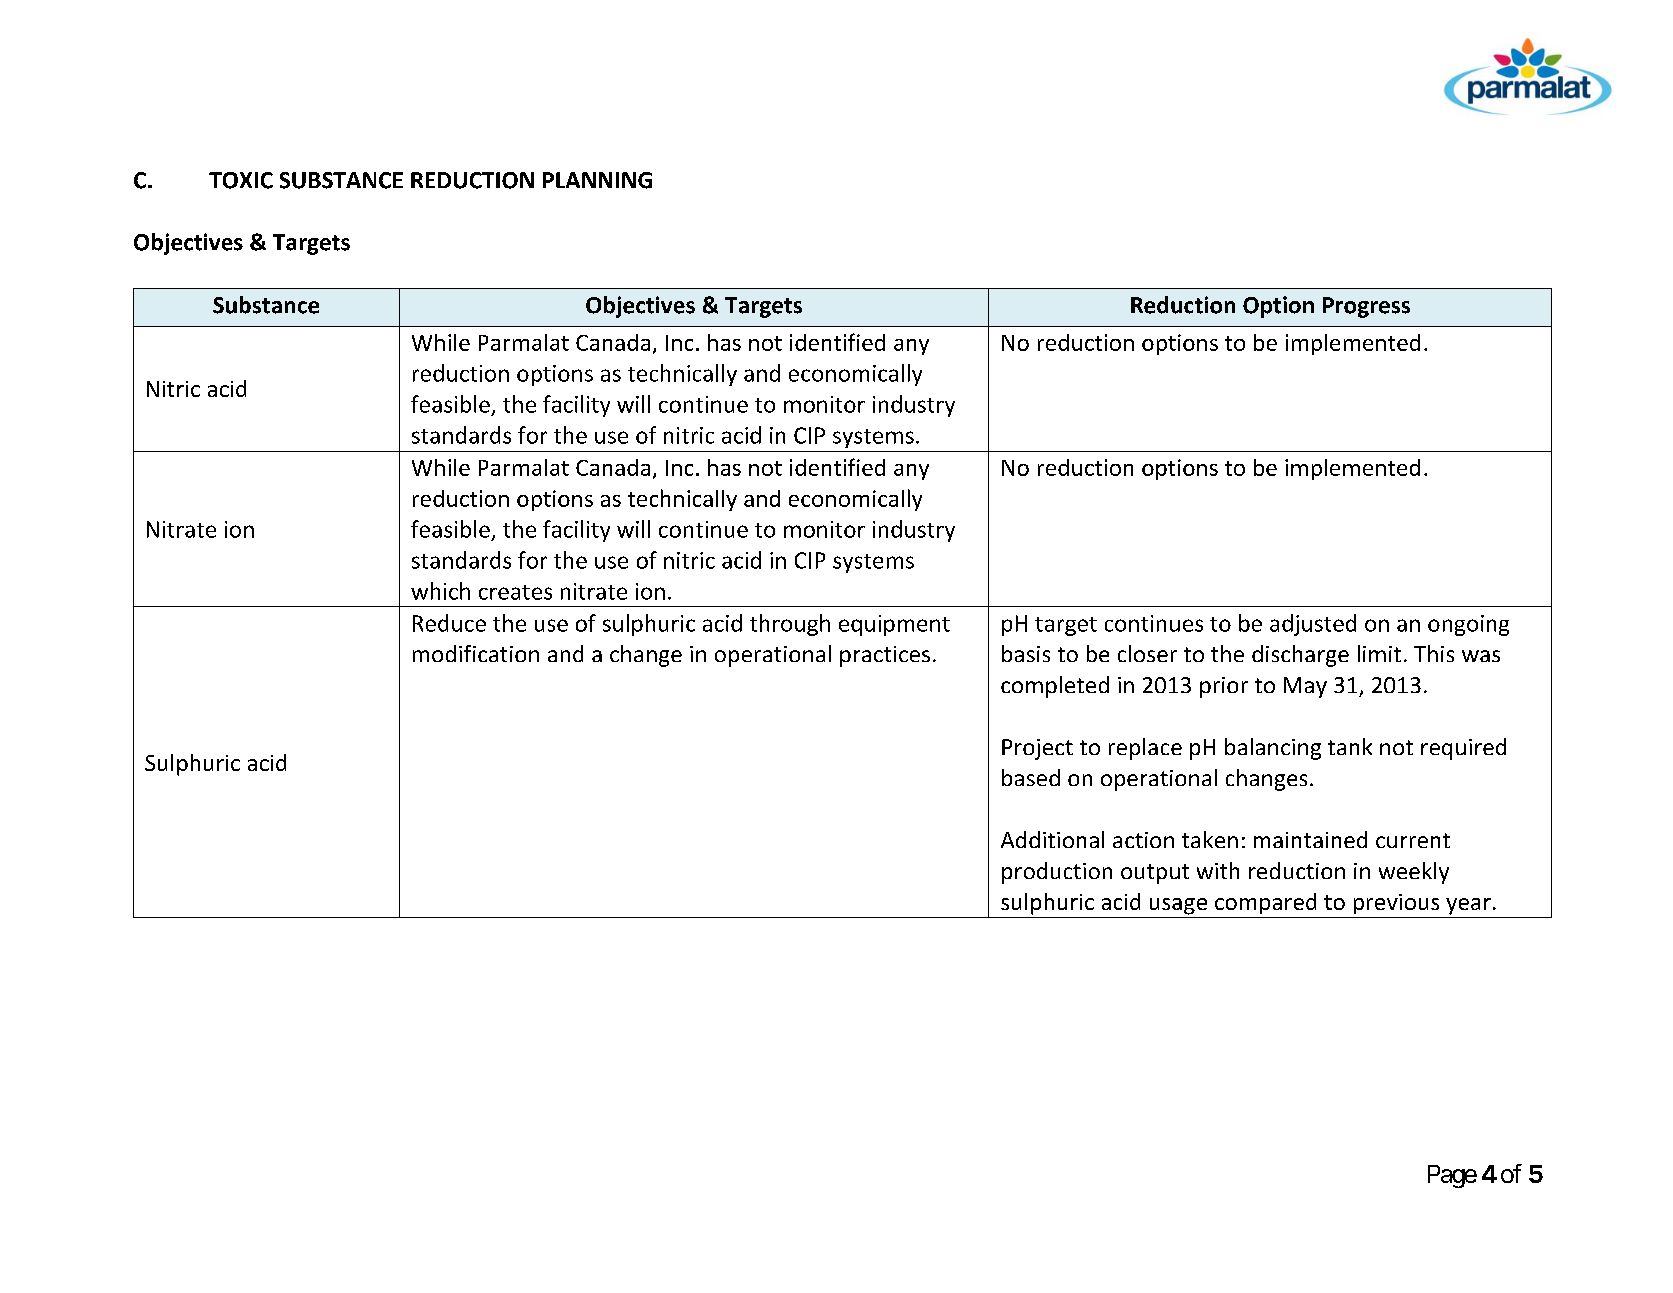  I want to click on modification, so click(476, 653).
